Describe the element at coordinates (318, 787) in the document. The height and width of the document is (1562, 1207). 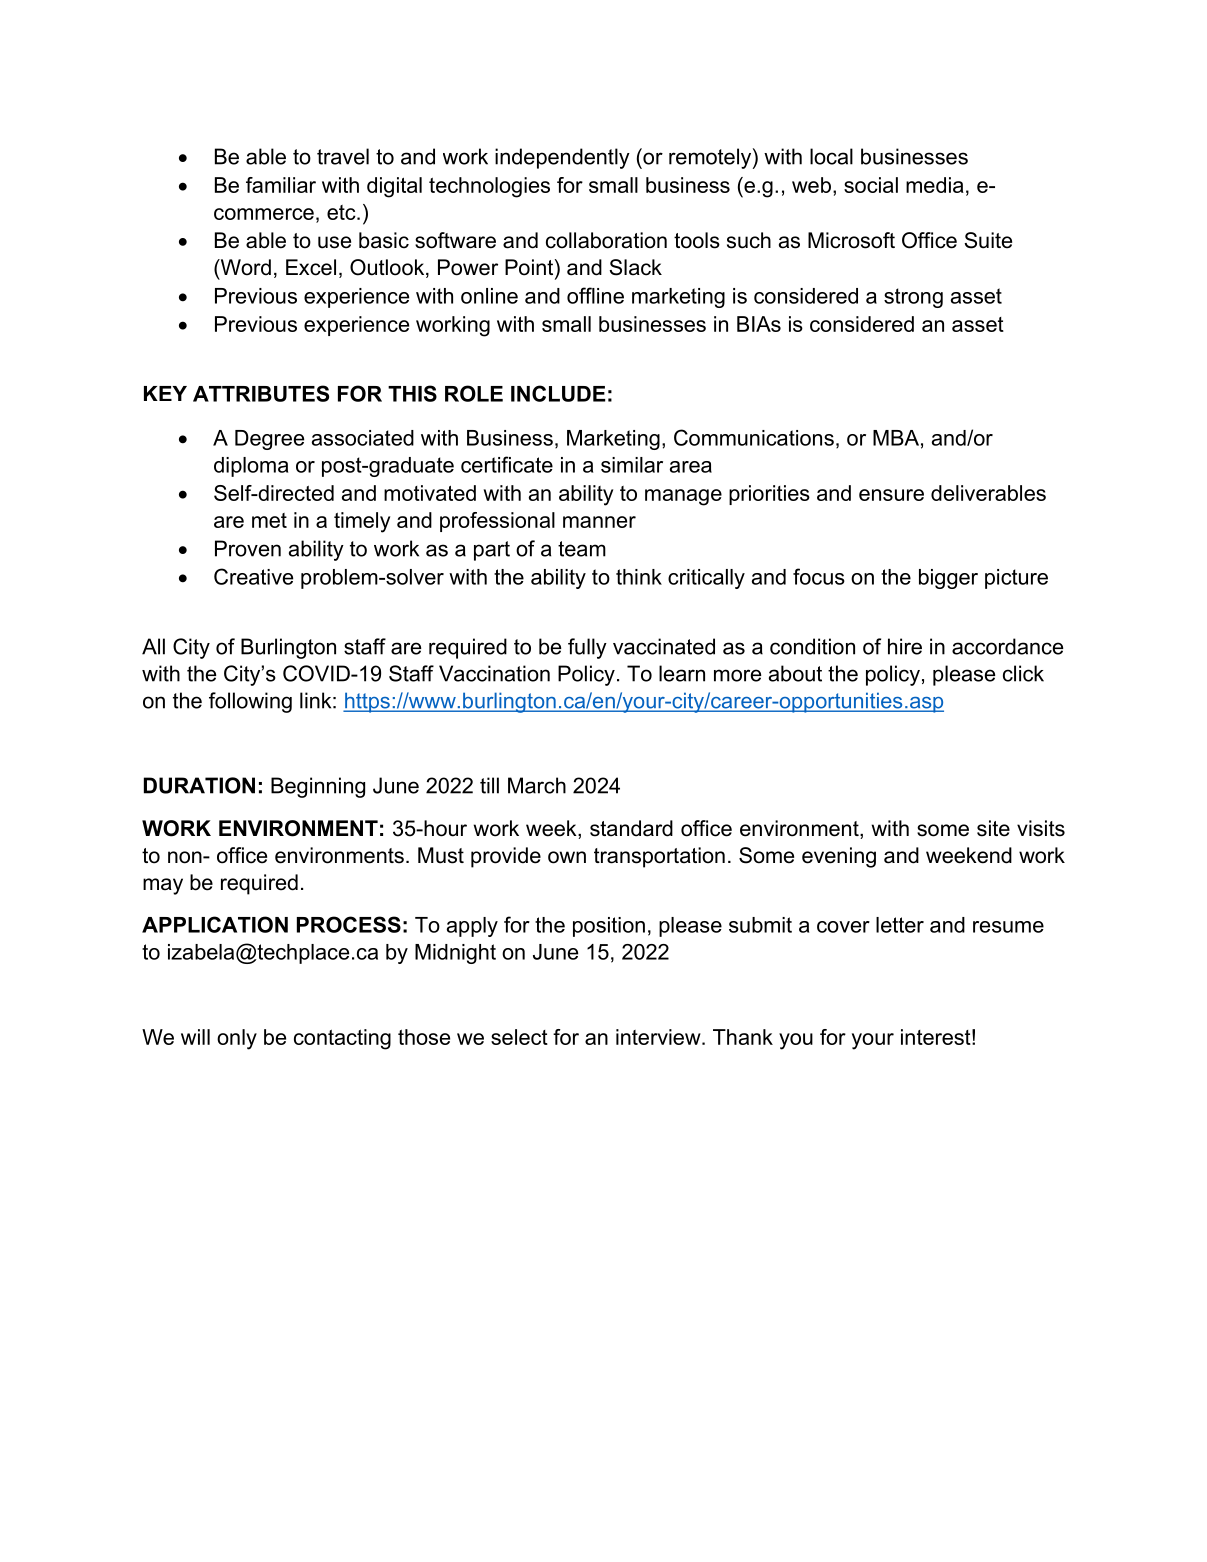
I see `Beginning` at that location.
